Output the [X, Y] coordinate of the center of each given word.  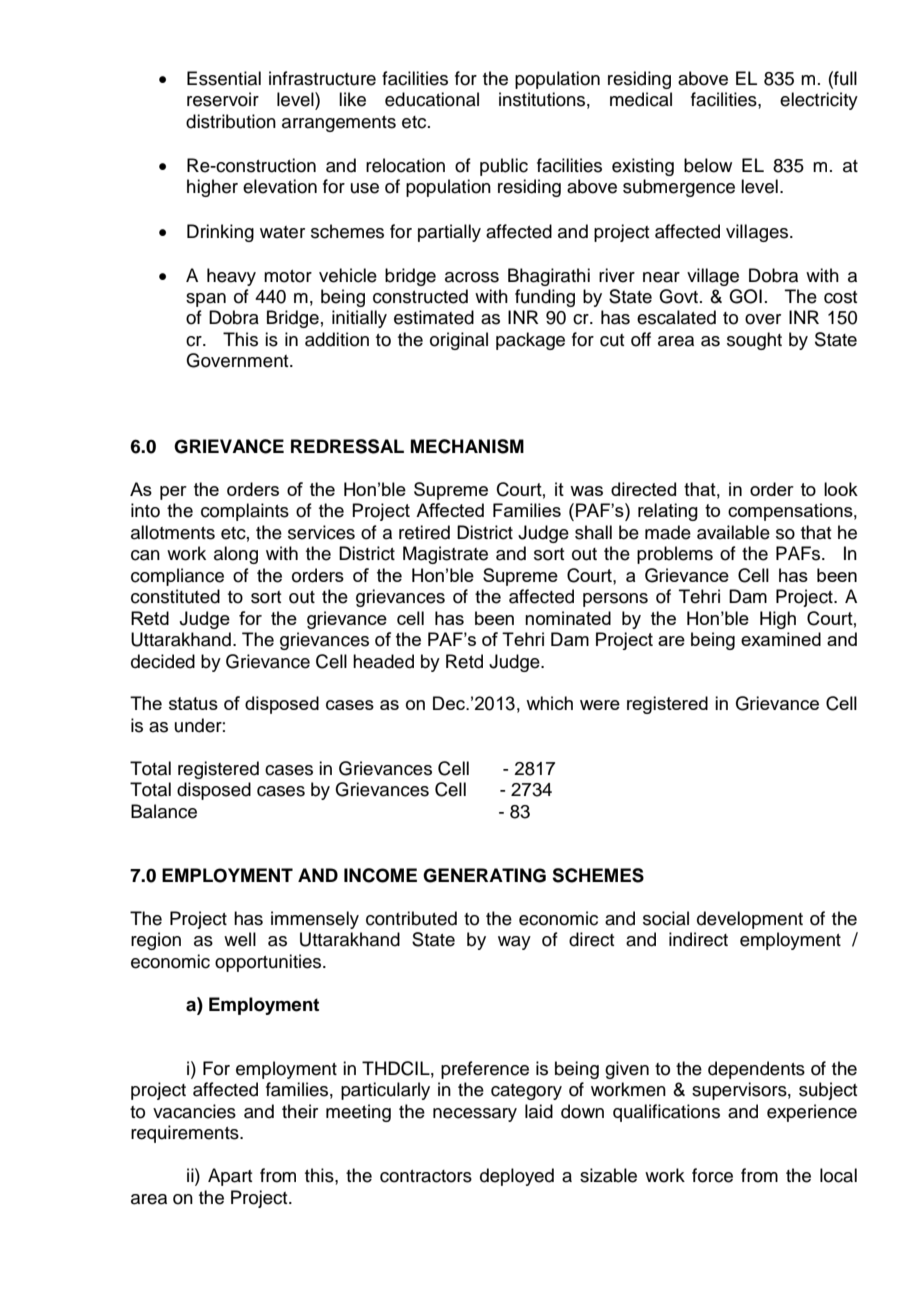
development [750, 920]
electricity [819, 101]
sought [754, 341]
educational [432, 99]
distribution [231, 121]
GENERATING [484, 875]
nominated [568, 618]
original [459, 341]
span [206, 300]
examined [781, 639]
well [240, 939]
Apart [230, 1177]
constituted [175, 596]
